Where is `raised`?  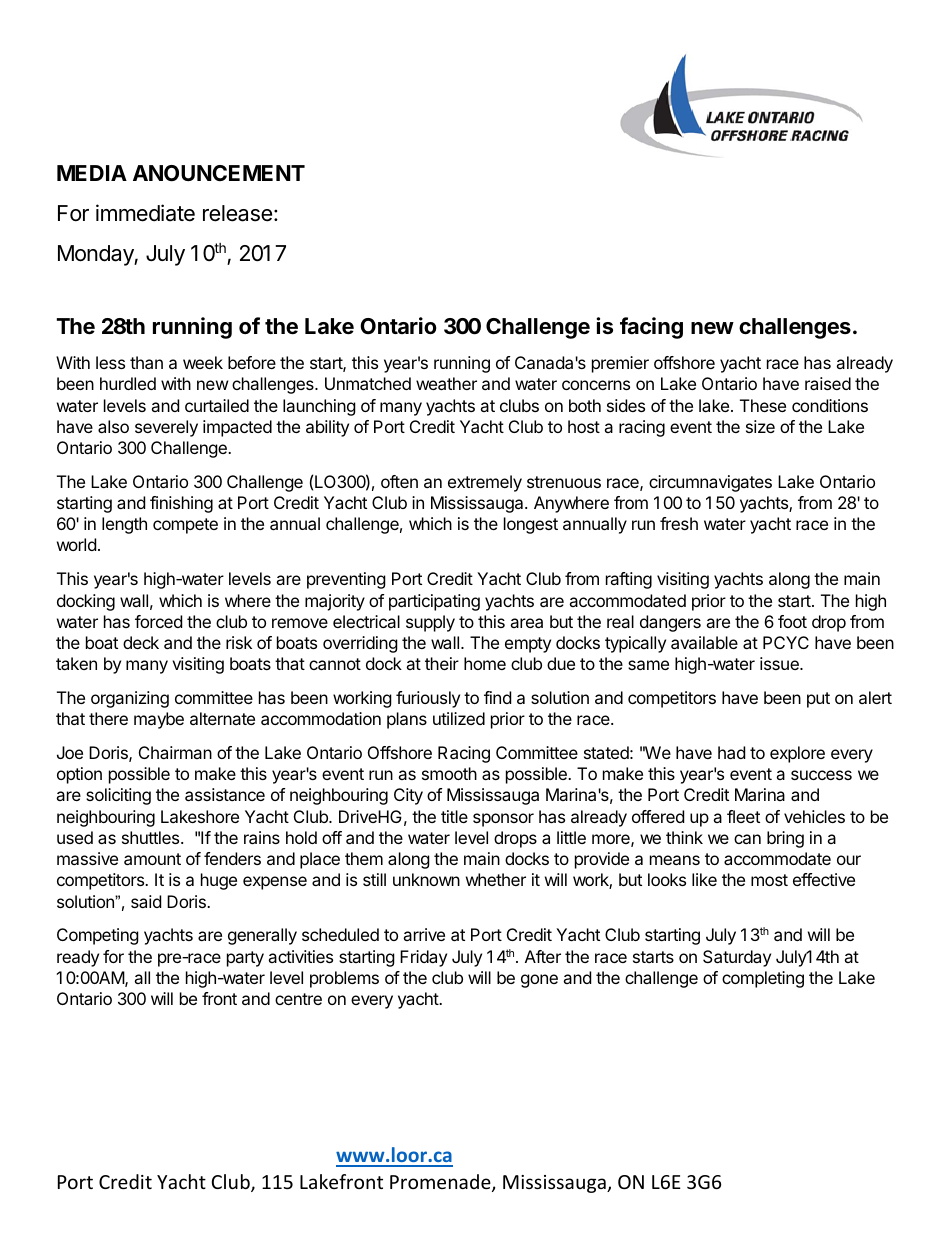
raised is located at coordinates (828, 383).
